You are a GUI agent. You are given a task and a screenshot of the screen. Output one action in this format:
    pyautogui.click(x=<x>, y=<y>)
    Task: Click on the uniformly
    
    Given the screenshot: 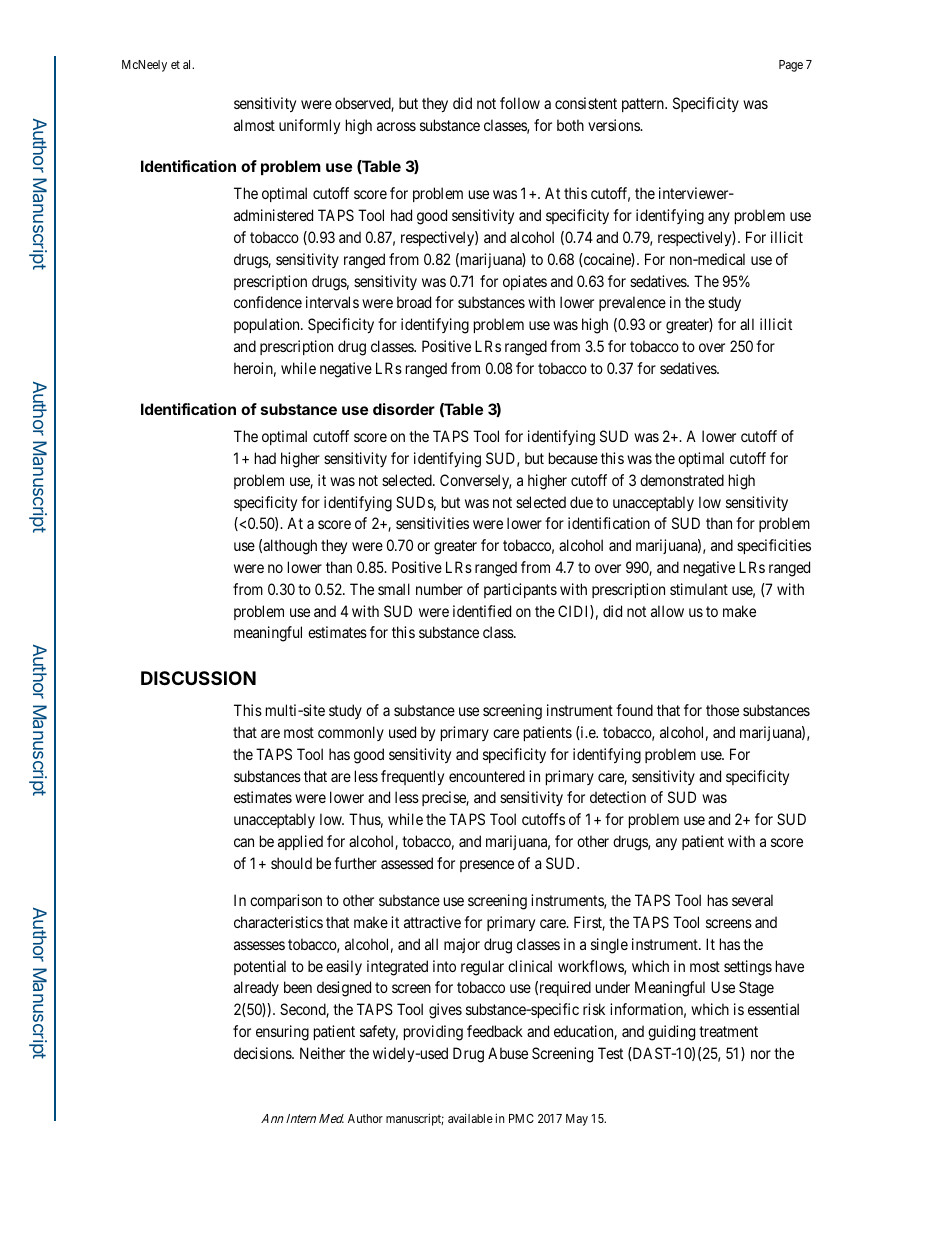 What is the action you would take?
    pyautogui.click(x=309, y=126)
